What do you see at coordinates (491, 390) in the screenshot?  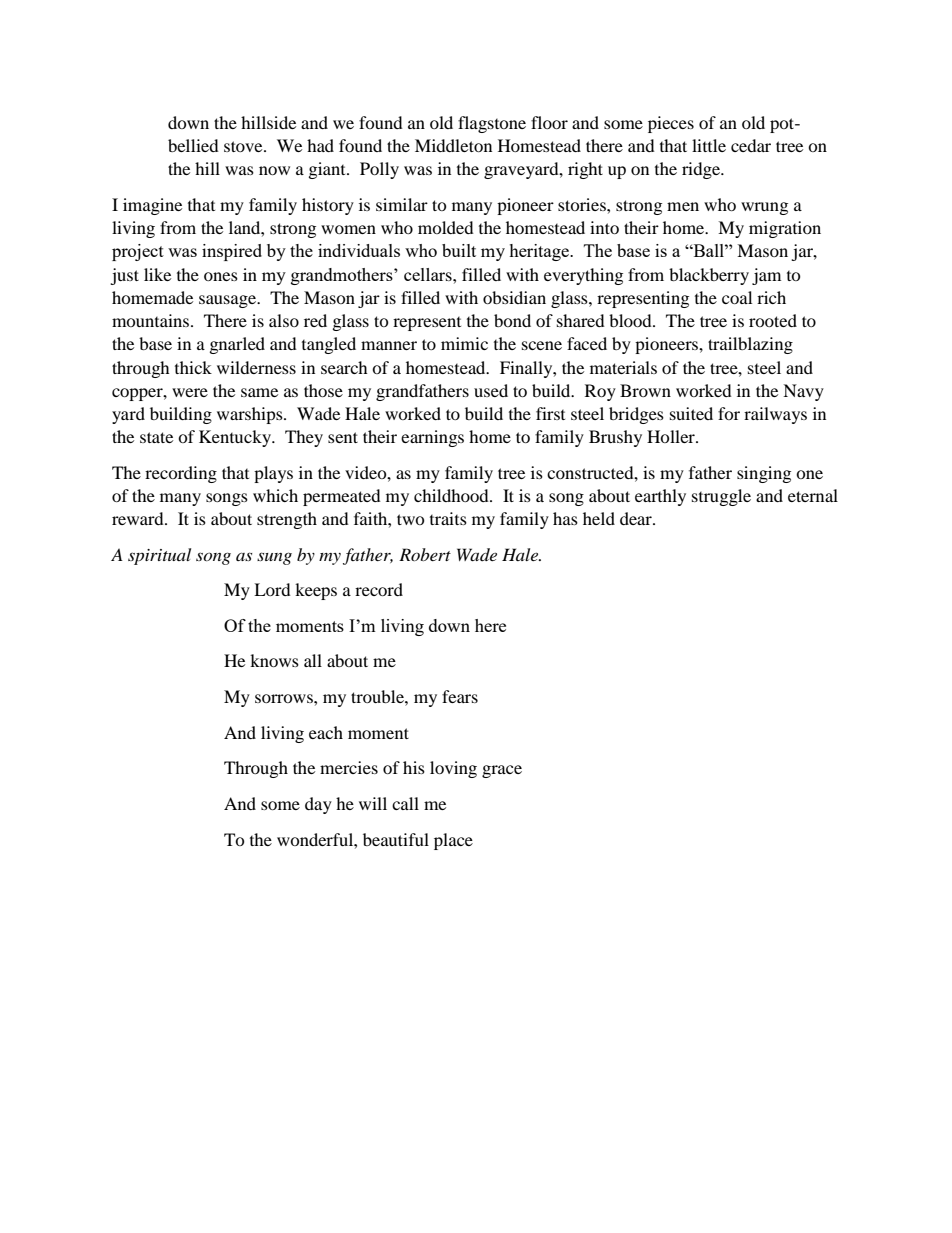 I see `used` at bounding box center [491, 390].
